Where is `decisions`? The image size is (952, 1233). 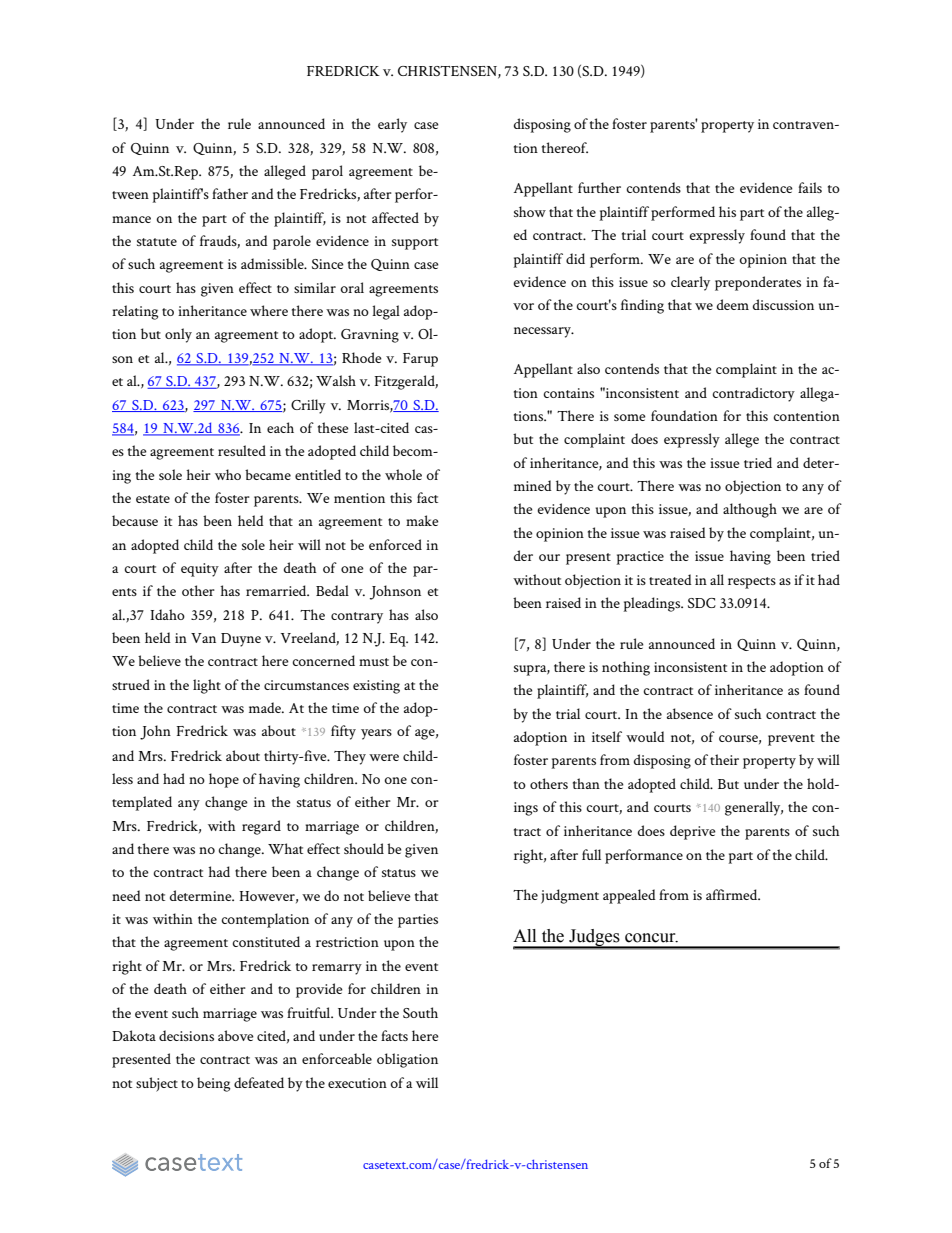 decisions is located at coordinates (186, 1035).
